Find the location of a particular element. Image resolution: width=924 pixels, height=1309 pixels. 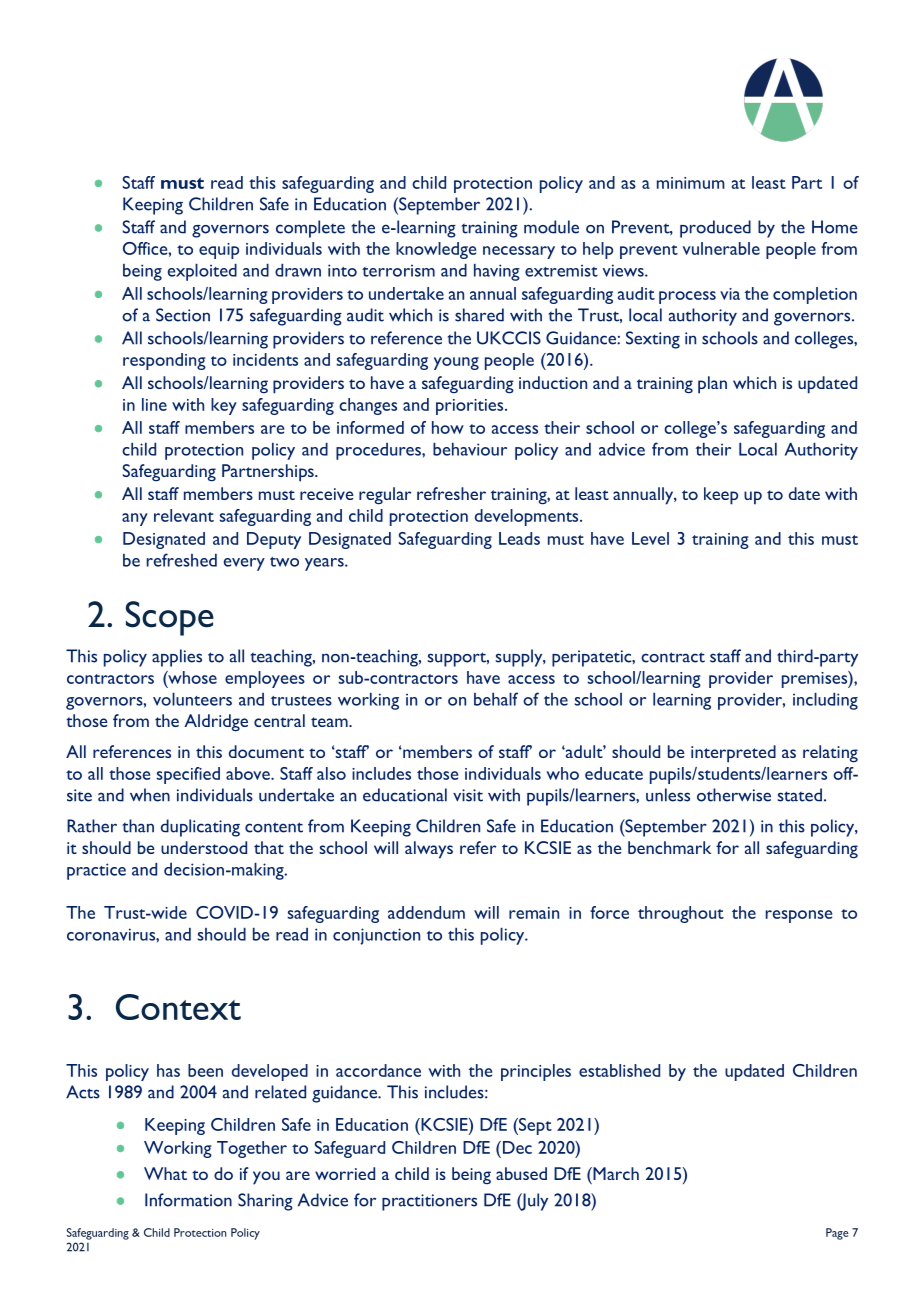

produced is located at coordinates (715, 229).
